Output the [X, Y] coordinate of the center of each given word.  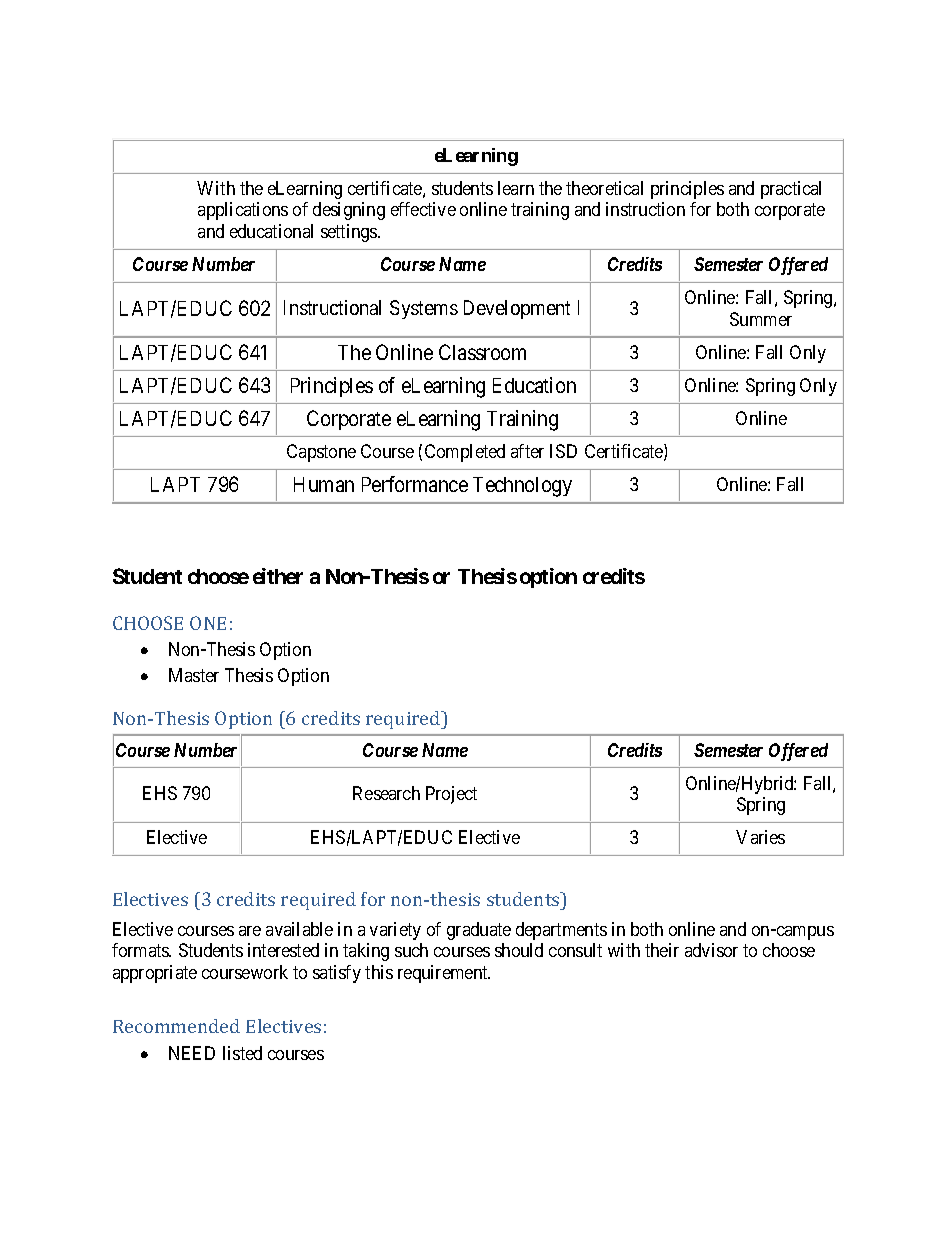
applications [243, 211]
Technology [522, 487]
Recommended [176, 1026]
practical [791, 190]
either [278, 576]
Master [194, 675]
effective [423, 209]
